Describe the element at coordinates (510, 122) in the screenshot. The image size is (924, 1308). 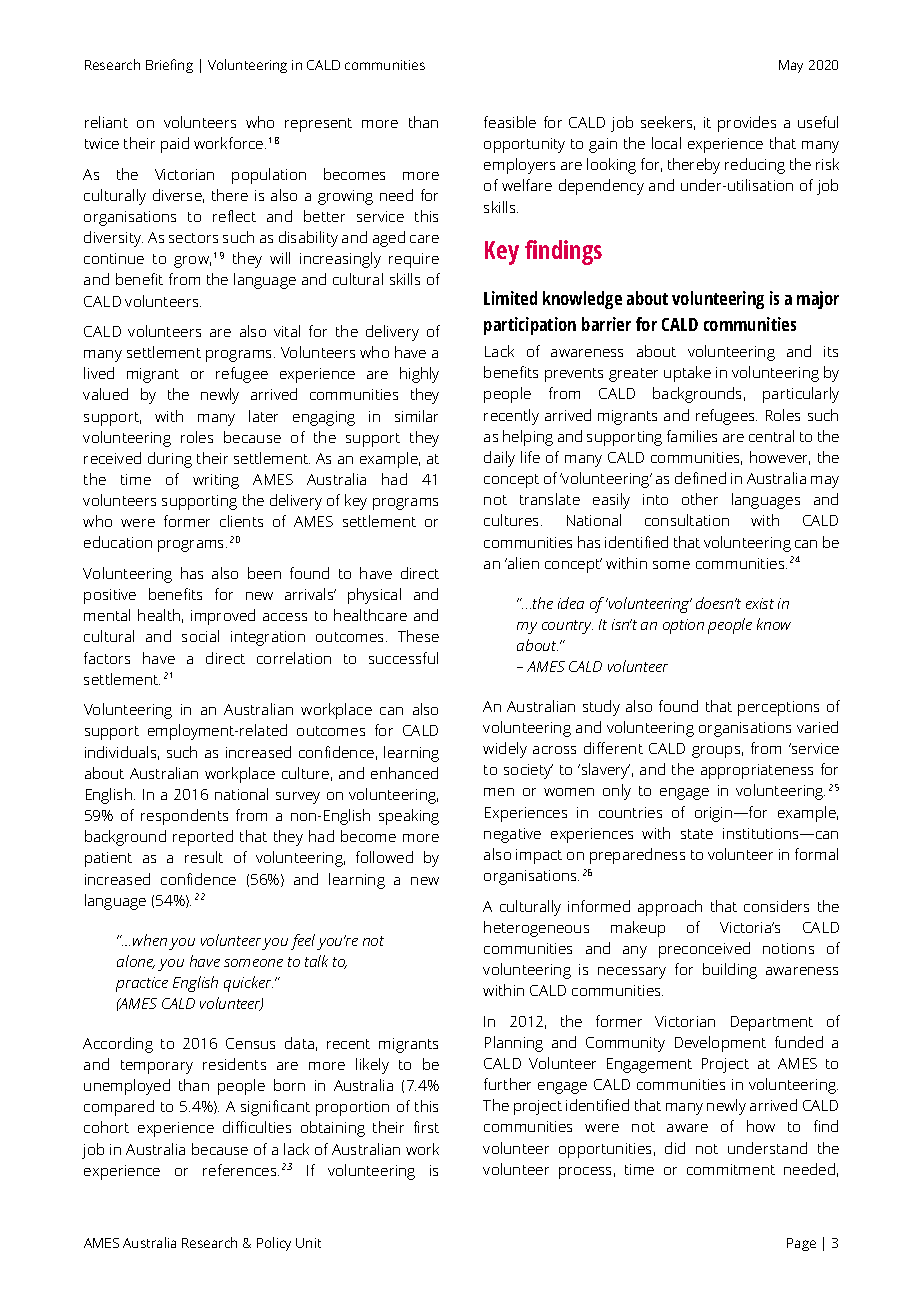
I see `feasible` at that location.
